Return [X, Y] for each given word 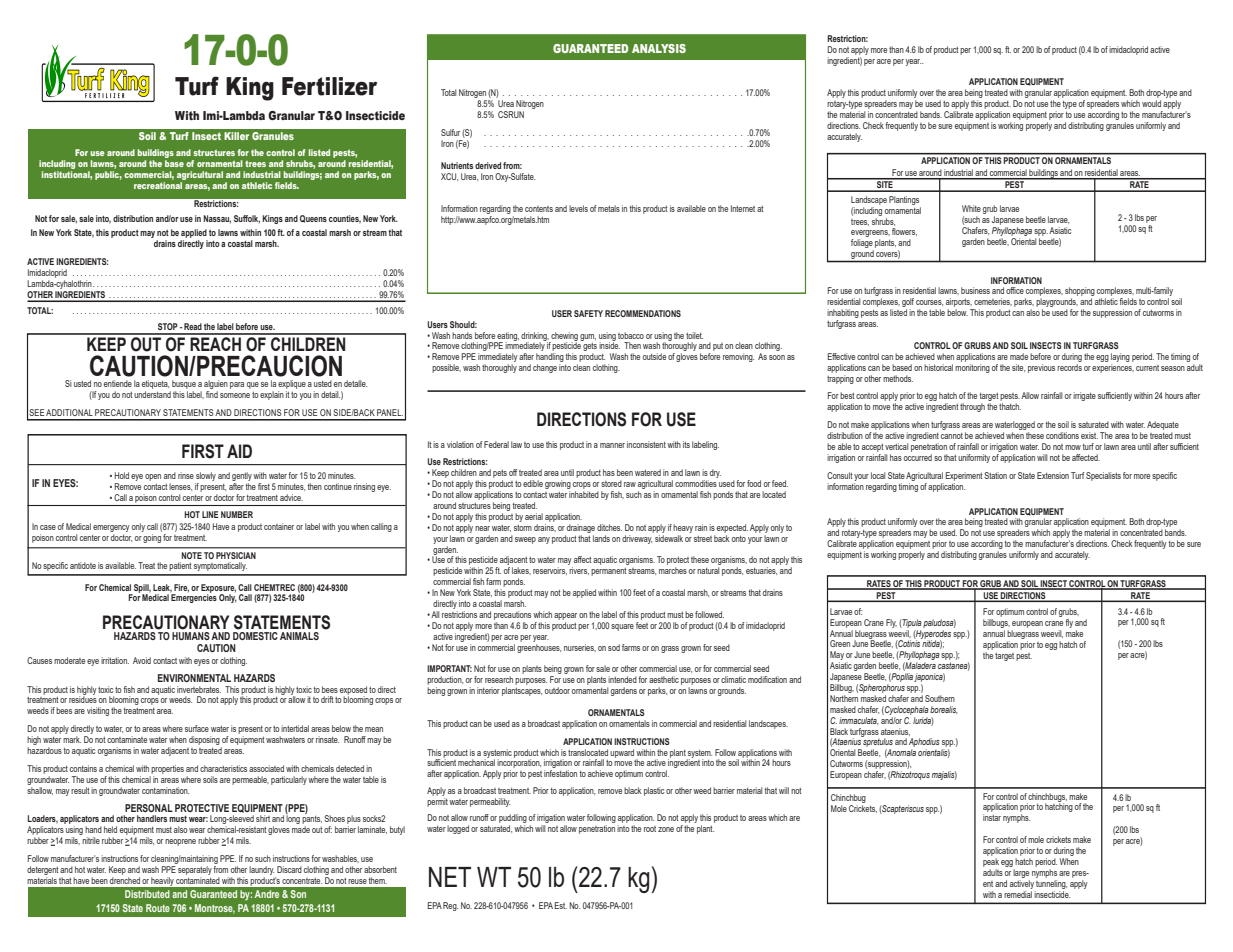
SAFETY [588, 313]
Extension [1053, 475]
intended [622, 679]
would [1151, 103]
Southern [940, 698]
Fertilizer [329, 86]
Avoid [142, 660]
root [650, 829]
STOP [168, 326]
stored [611, 483]
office [1015, 290]
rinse [186, 475]
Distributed [147, 894]
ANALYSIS [659, 48]
